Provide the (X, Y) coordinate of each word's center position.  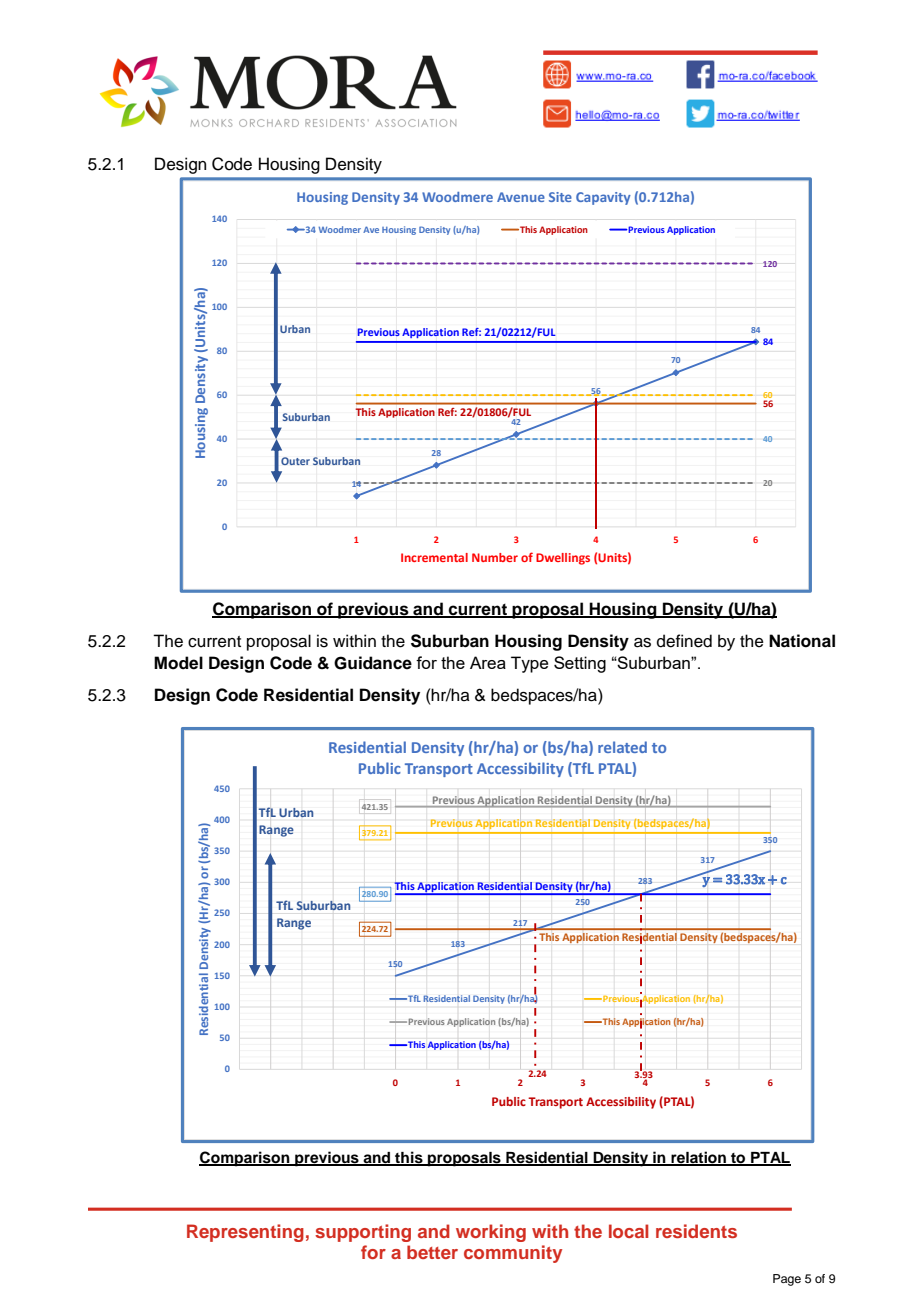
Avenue (521, 197)
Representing (245, 1233)
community (513, 1254)
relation (698, 1158)
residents (696, 1231)
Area (488, 662)
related (622, 747)
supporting (363, 1233)
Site (560, 197)
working (491, 1233)
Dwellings (563, 559)
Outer (295, 461)
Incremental (434, 557)
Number (495, 557)
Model (178, 663)
